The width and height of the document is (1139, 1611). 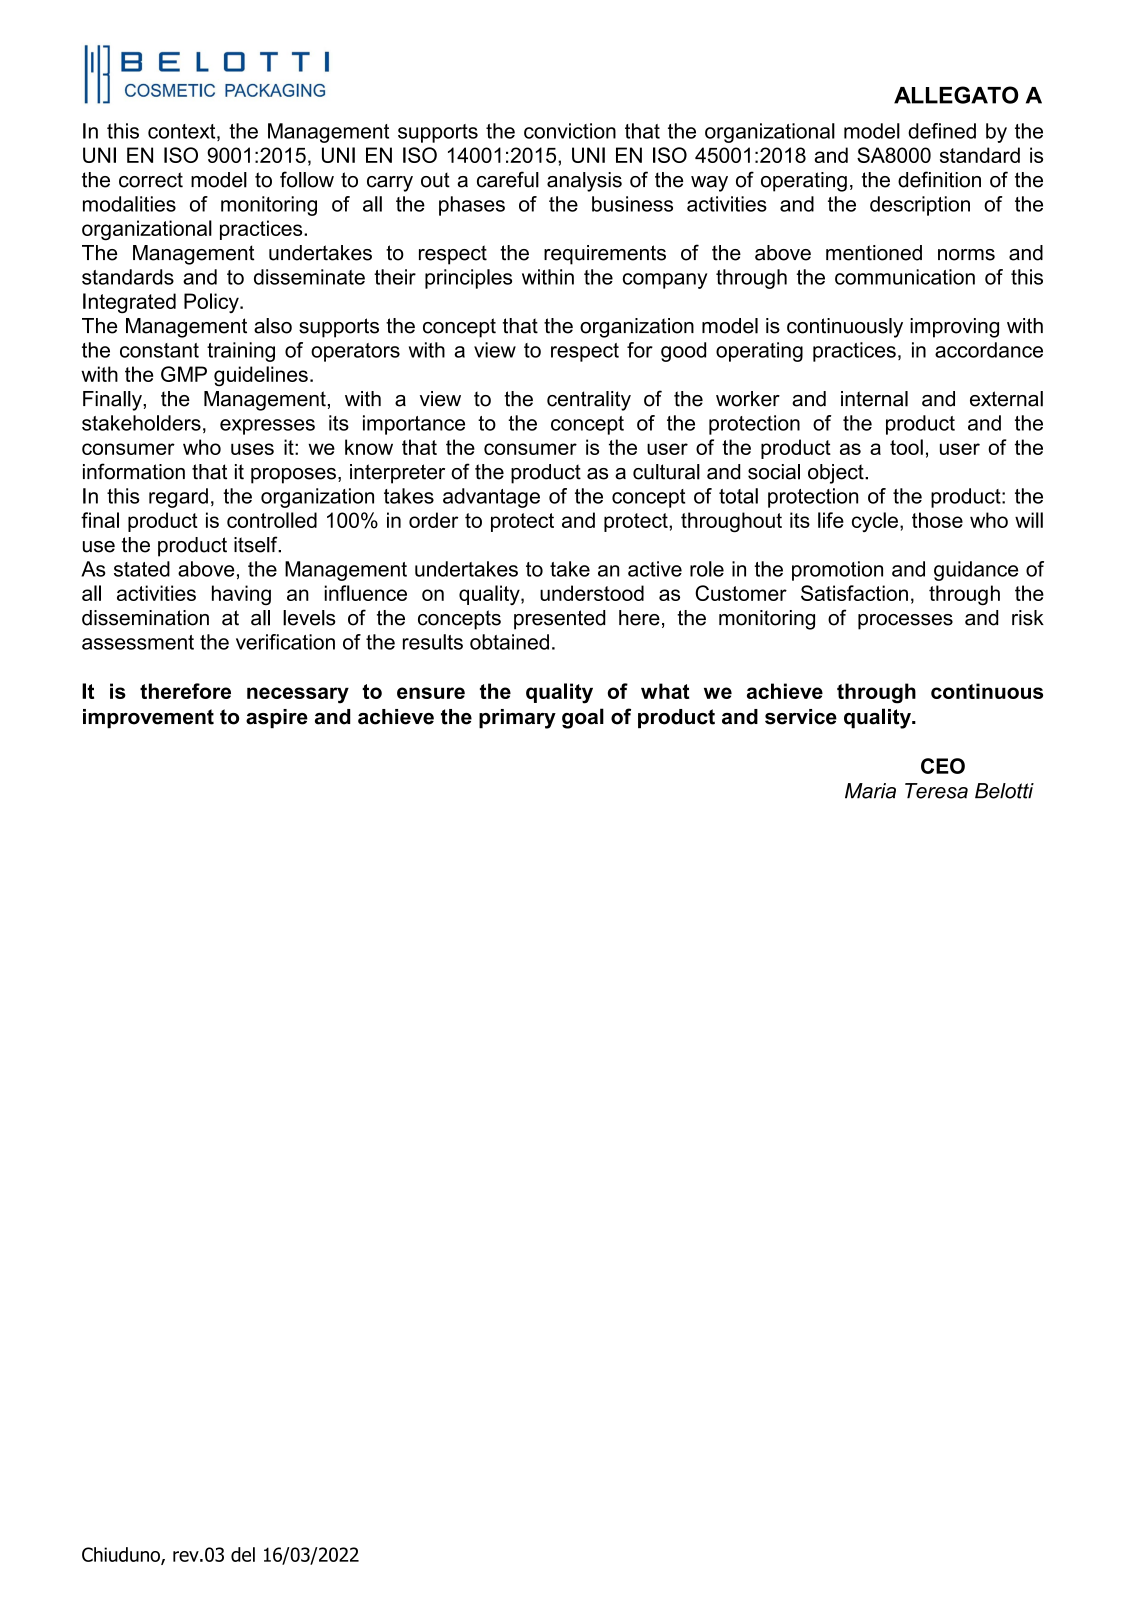 What do you see at coordinates (943, 766) in the document?
I see `CEO` at bounding box center [943, 766].
